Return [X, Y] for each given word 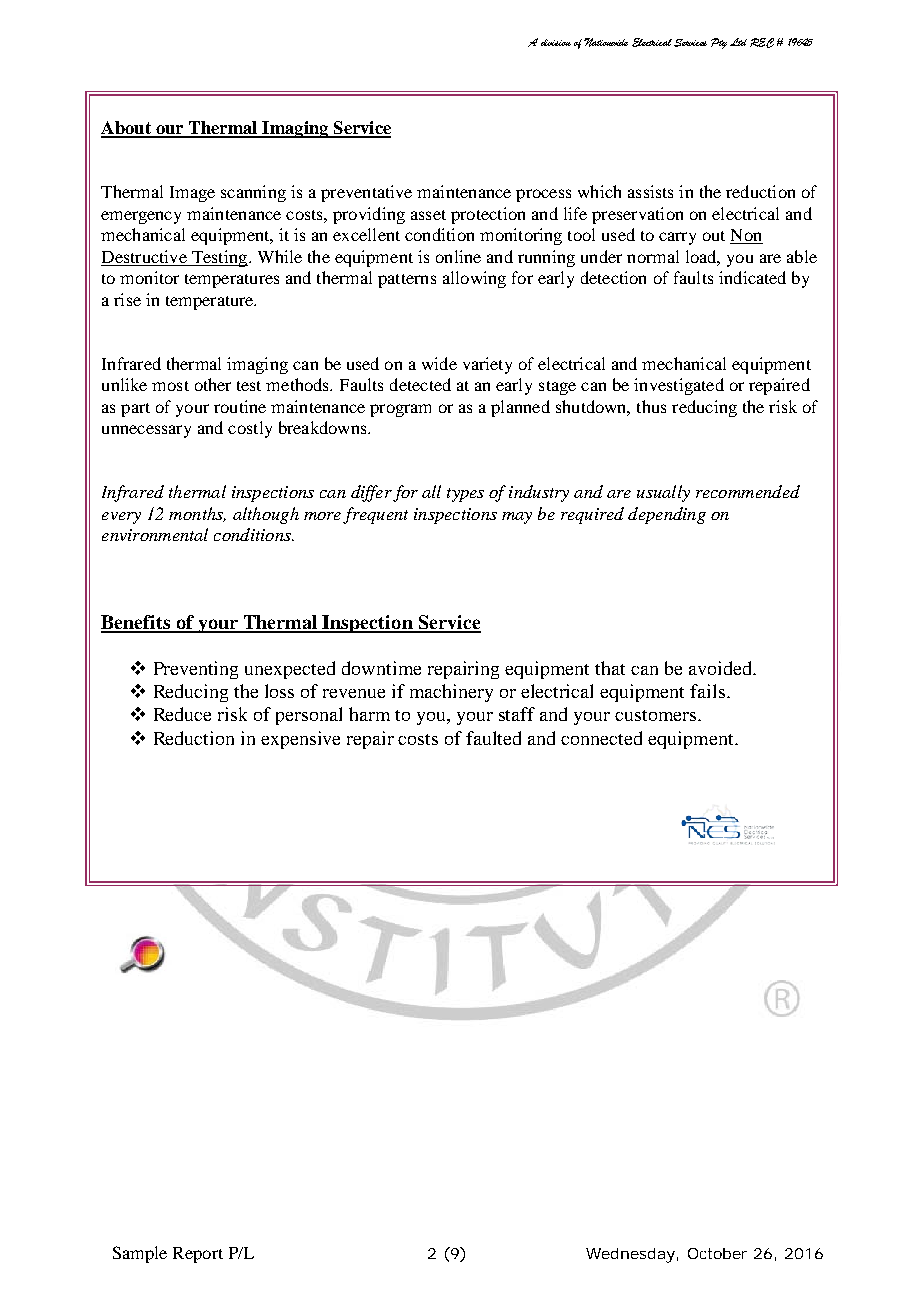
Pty [719, 43]
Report [198, 1255]
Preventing [196, 670]
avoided [722, 668]
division [556, 42]
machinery [451, 693]
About [127, 129]
